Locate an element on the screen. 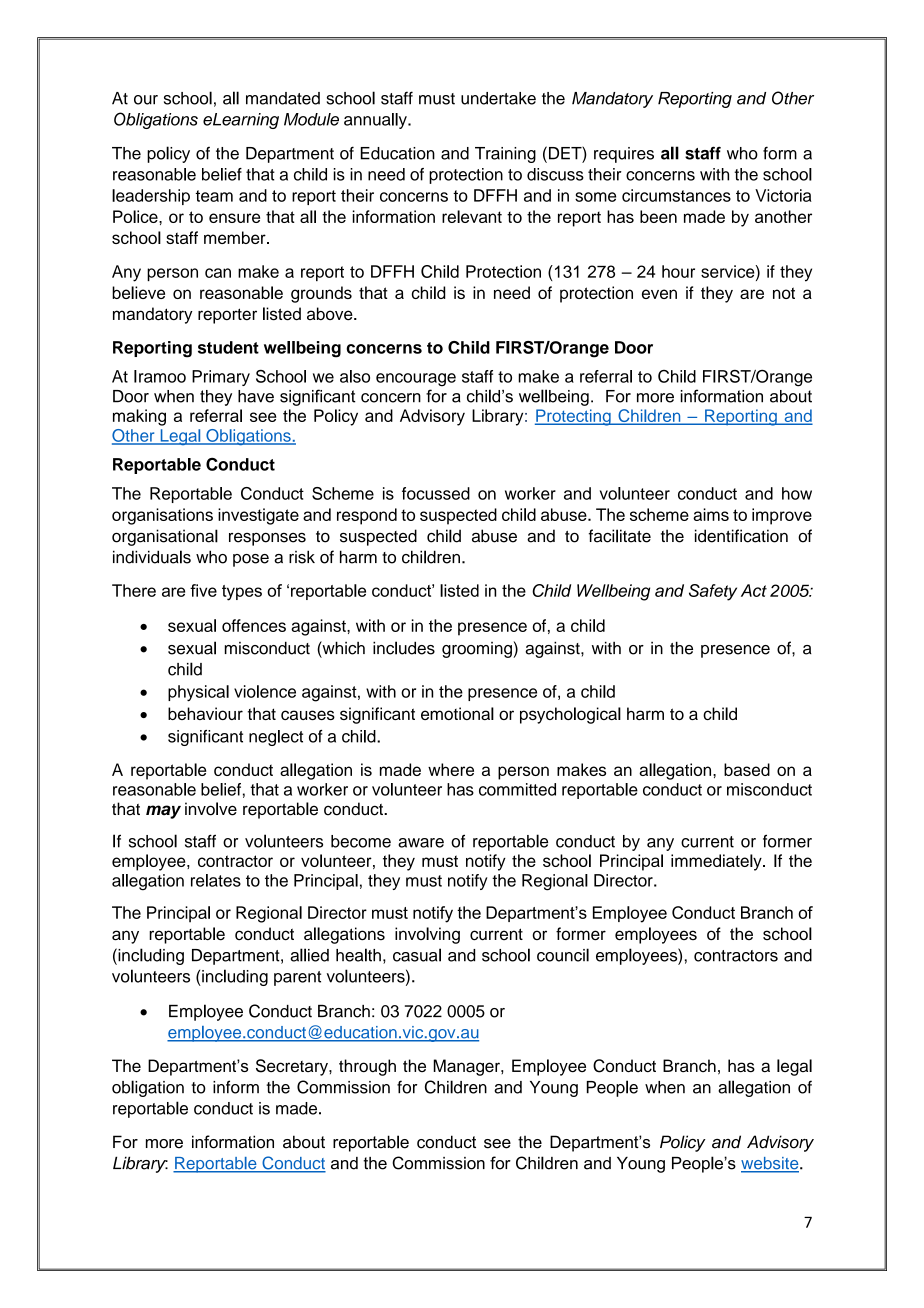  circumstances is located at coordinates (676, 195).
